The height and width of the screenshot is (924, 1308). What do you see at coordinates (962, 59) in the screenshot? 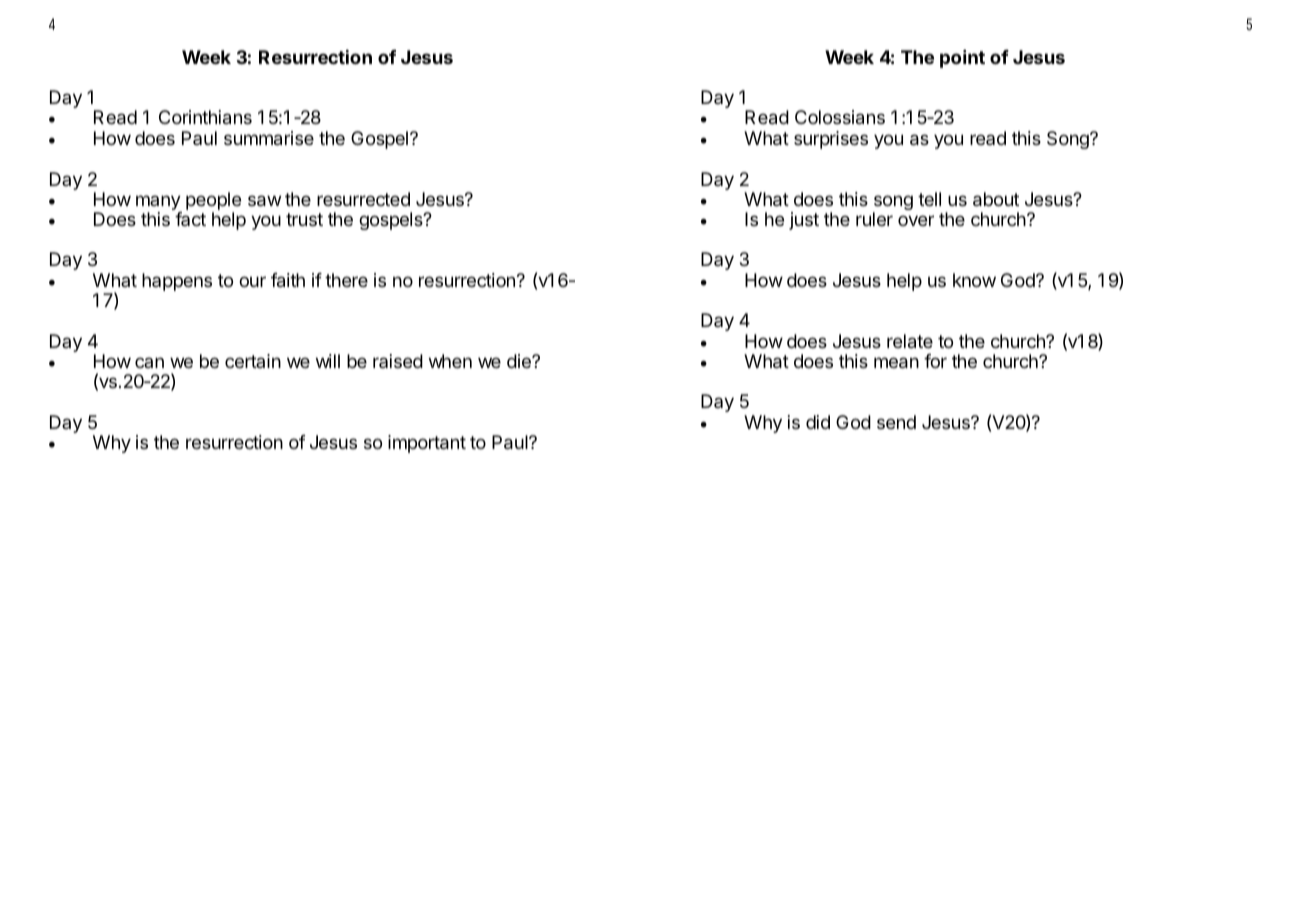
I see `point` at bounding box center [962, 59].
